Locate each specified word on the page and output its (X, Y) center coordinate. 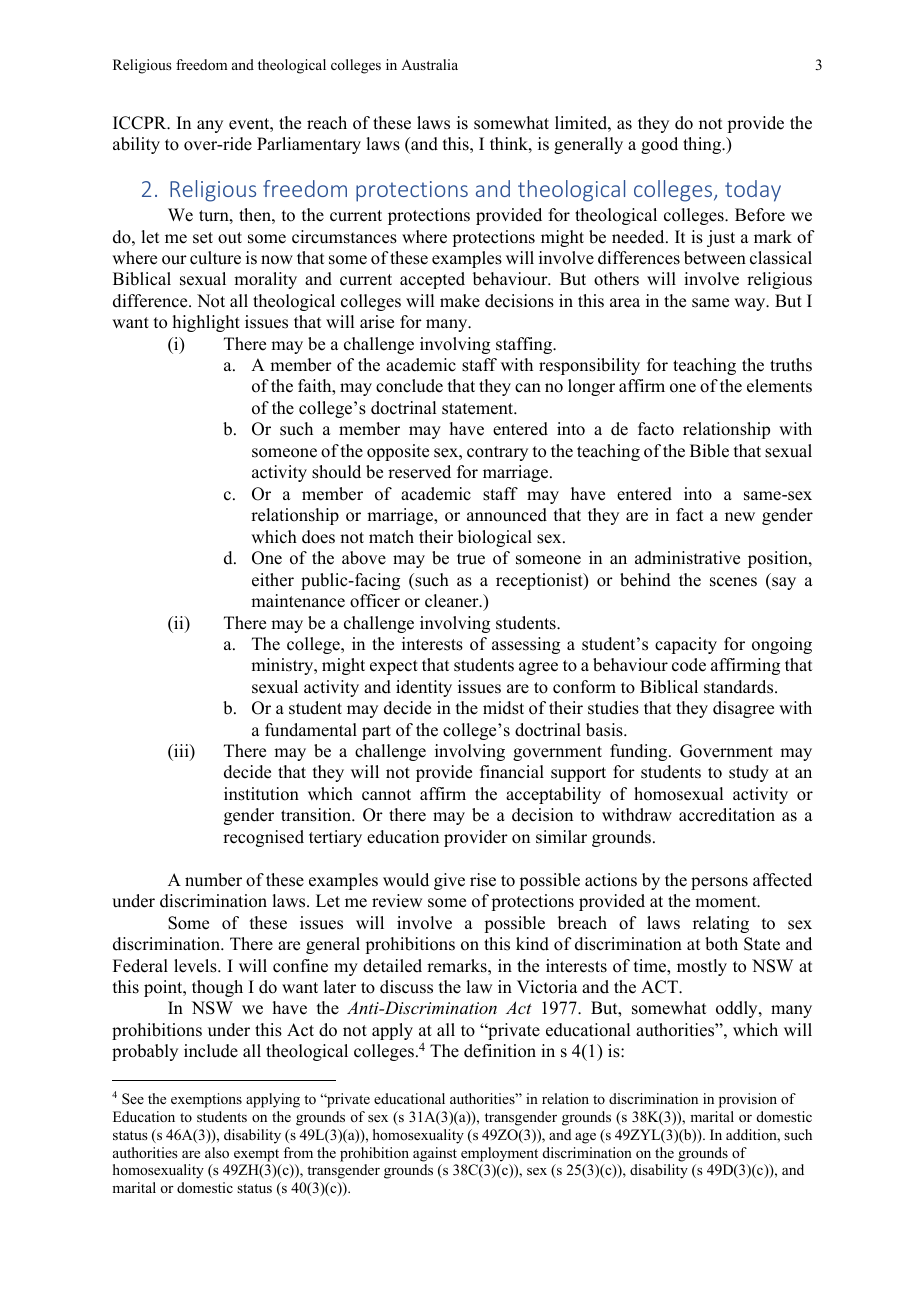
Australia (429, 64)
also (217, 1152)
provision (748, 1100)
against (435, 1154)
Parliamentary (309, 145)
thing (703, 145)
